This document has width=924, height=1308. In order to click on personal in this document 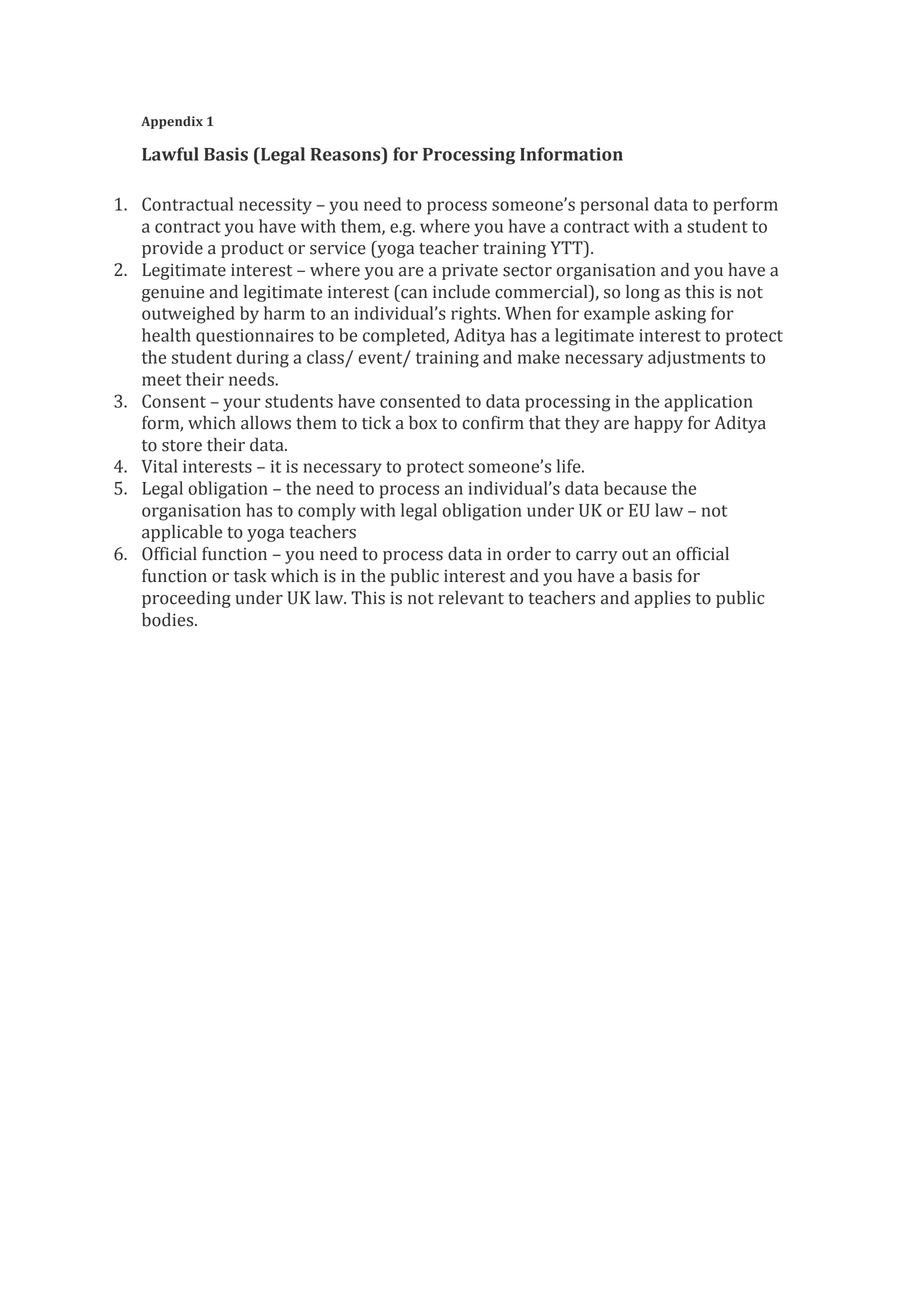, I will do `click(614, 206)`.
